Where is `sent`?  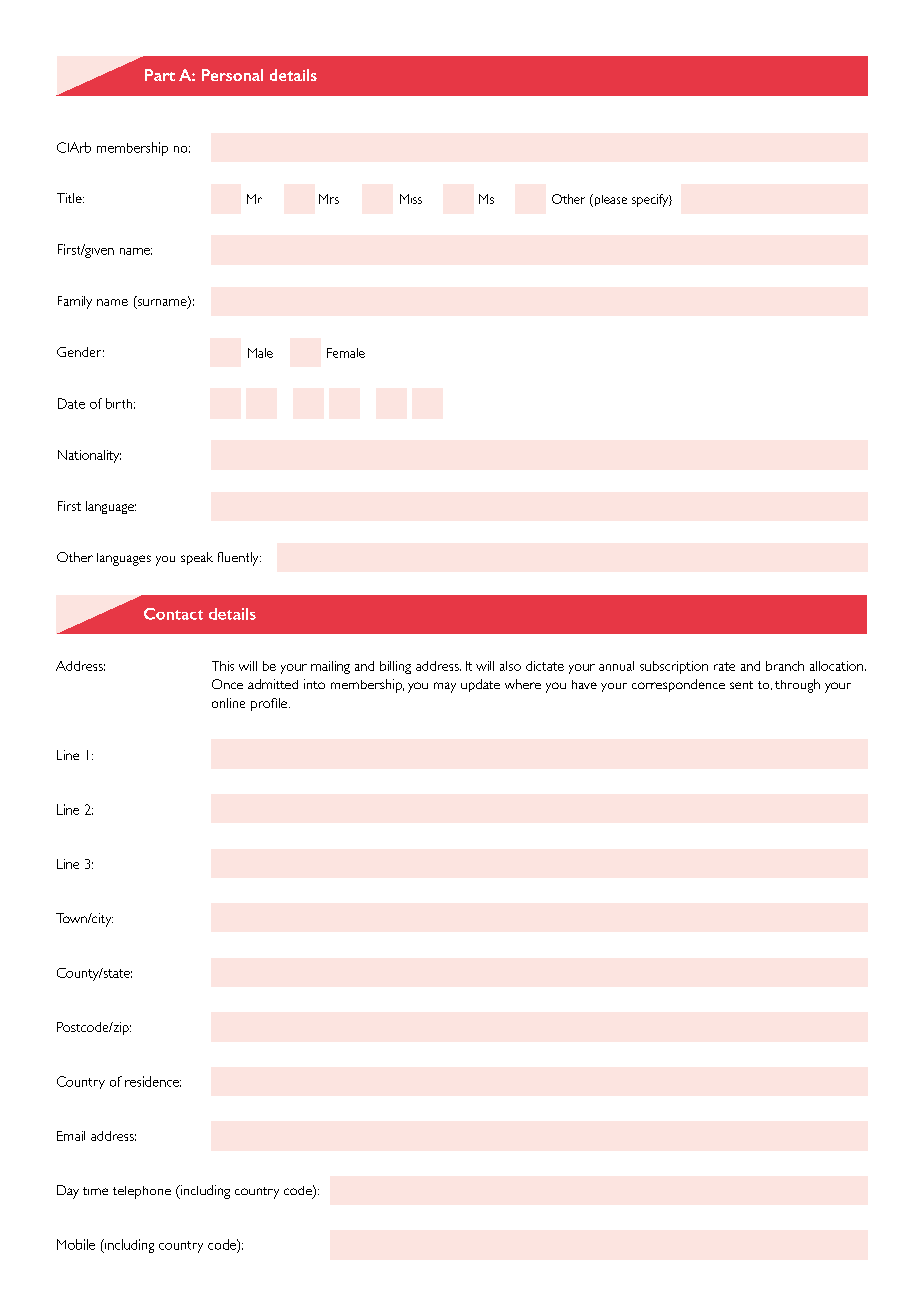 sent is located at coordinates (741, 685).
